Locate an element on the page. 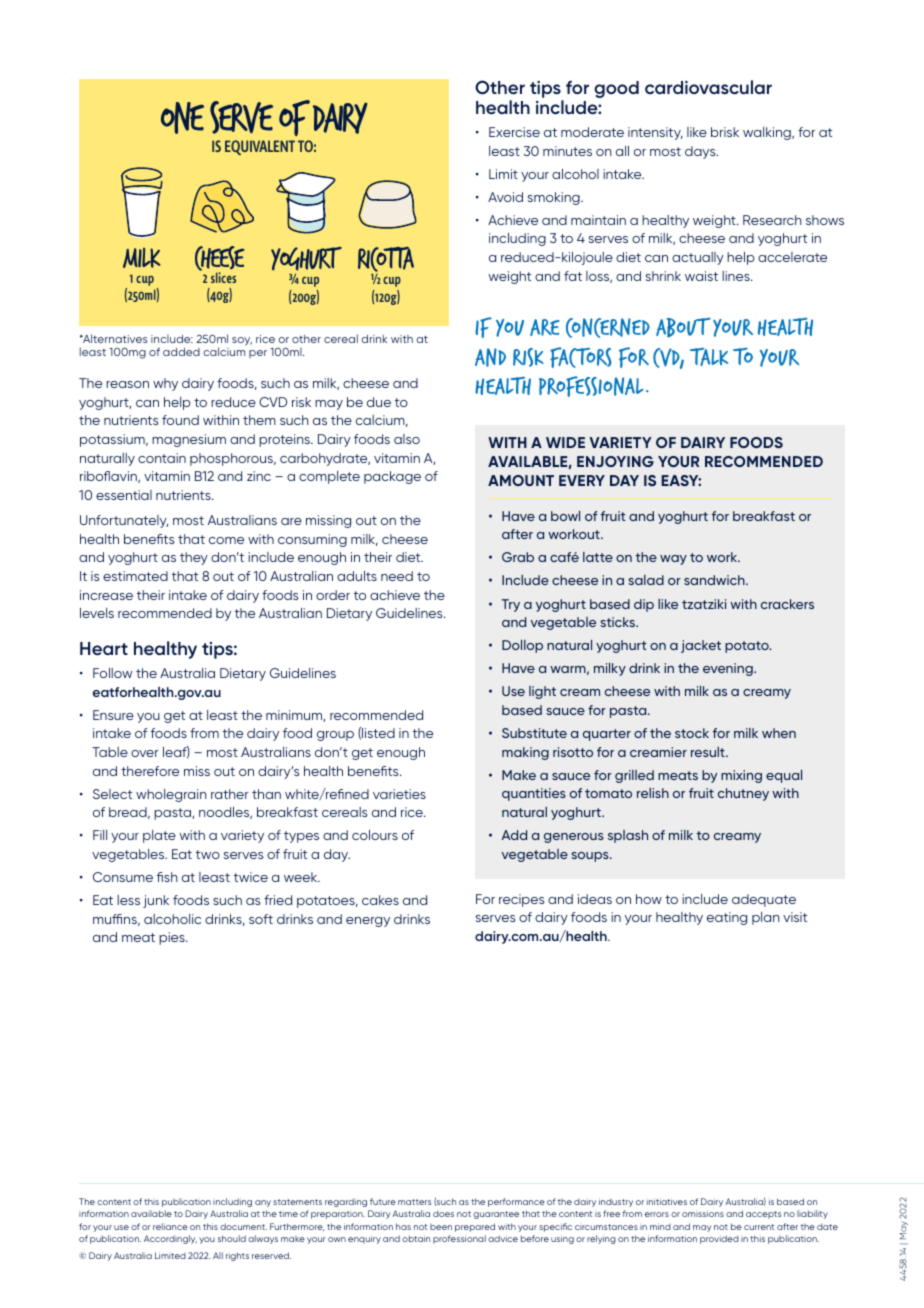 Image resolution: width=924 pixels, height=1308 pixels. talk is located at coordinates (709, 357).
